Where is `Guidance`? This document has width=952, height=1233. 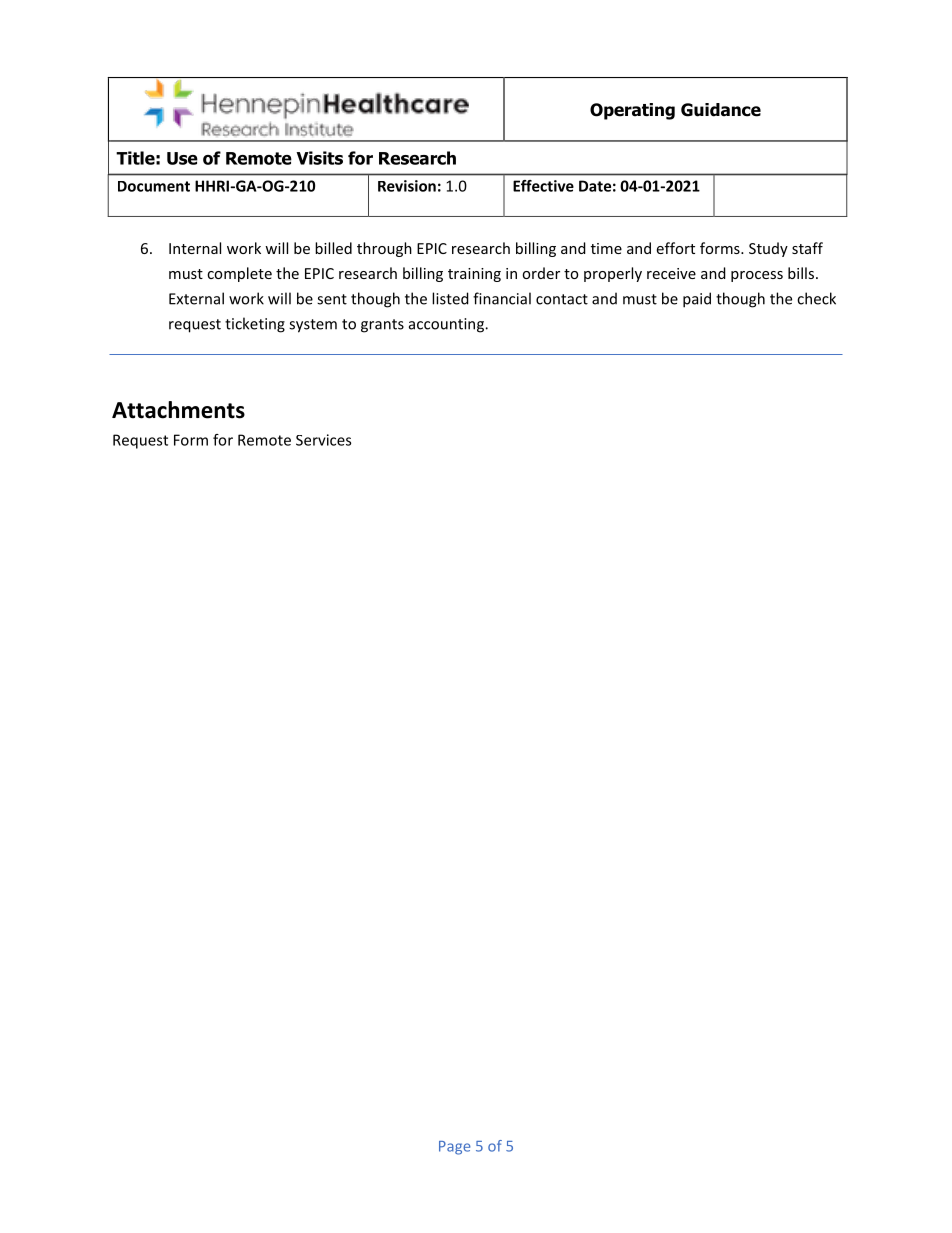
Guidance is located at coordinates (721, 110).
